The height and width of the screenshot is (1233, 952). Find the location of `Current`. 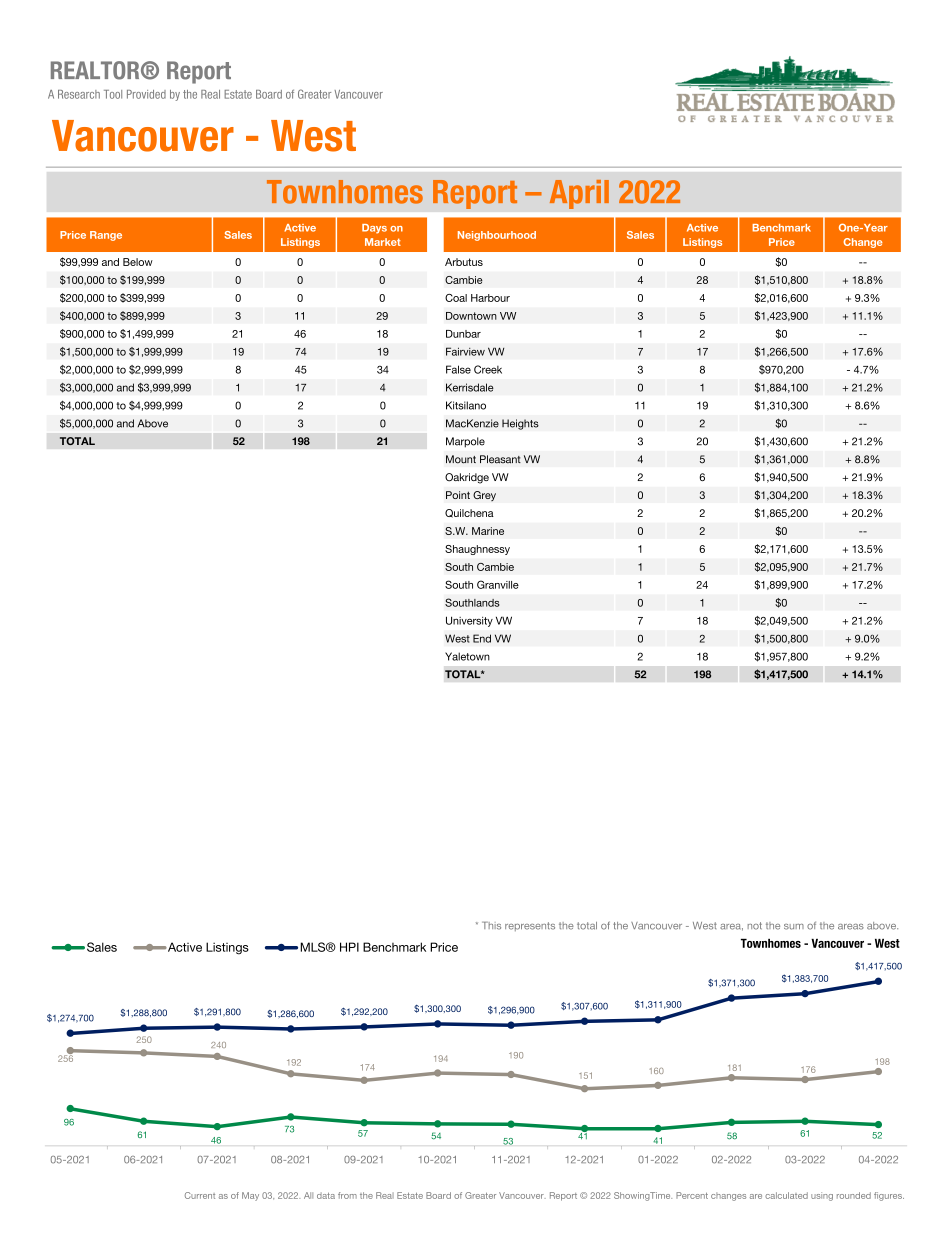

Current is located at coordinates (200, 1195).
